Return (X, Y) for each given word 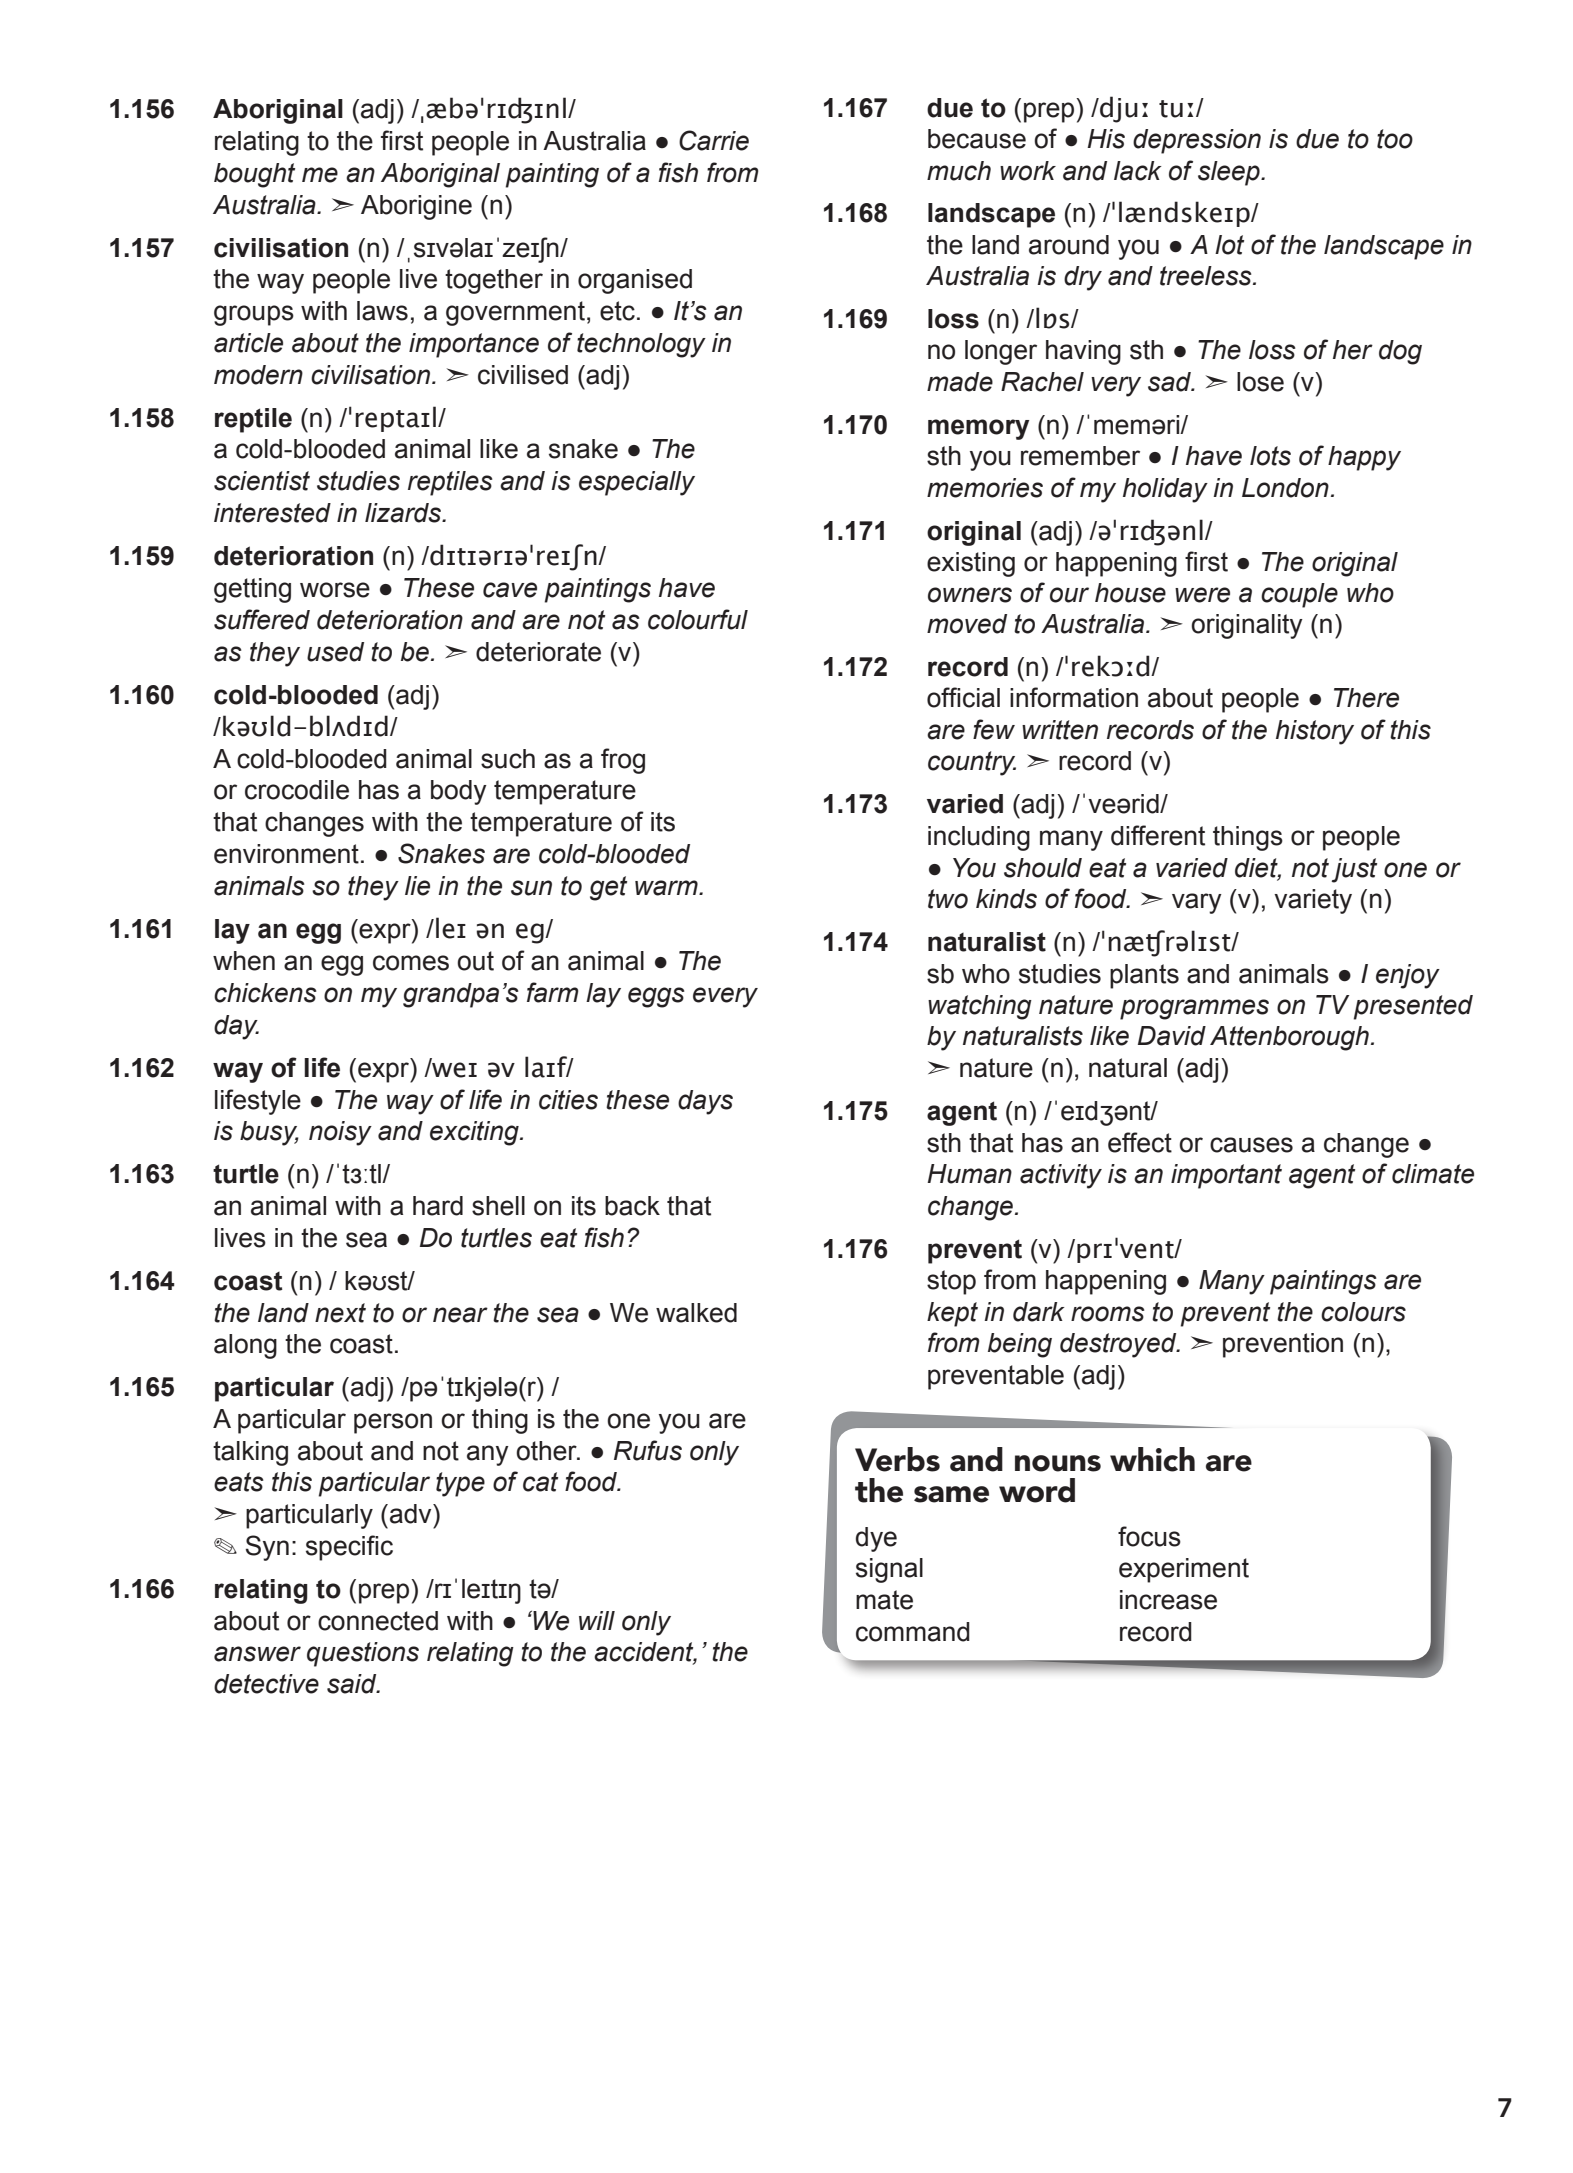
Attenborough (1289, 1038)
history (1315, 732)
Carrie (714, 140)
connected (378, 1621)
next (340, 1313)
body (459, 792)
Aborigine (416, 207)
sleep (1230, 173)
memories (985, 488)
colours (1363, 1312)
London (1285, 488)
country (972, 763)
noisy (340, 1133)
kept (952, 1314)
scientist (262, 481)
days (705, 1102)
